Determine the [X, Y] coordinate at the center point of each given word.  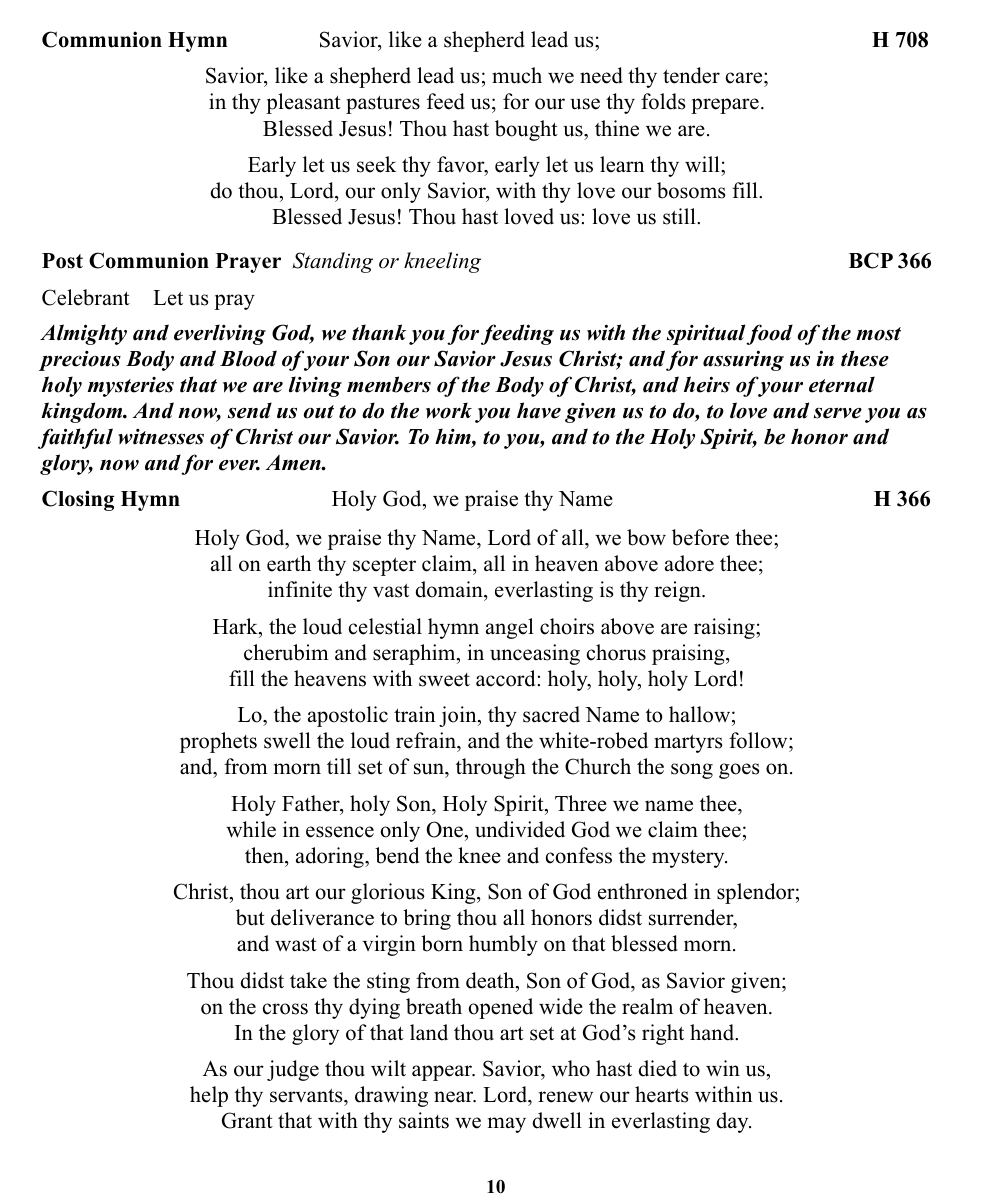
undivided [520, 829]
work [449, 410]
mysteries [131, 387]
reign [678, 591]
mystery [689, 859]
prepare [725, 106]
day [733, 1122]
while [251, 829]
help [209, 1096]
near [455, 1097]
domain [450, 591]
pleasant [303, 103]
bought [526, 130]
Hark [236, 626]
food [769, 334]
